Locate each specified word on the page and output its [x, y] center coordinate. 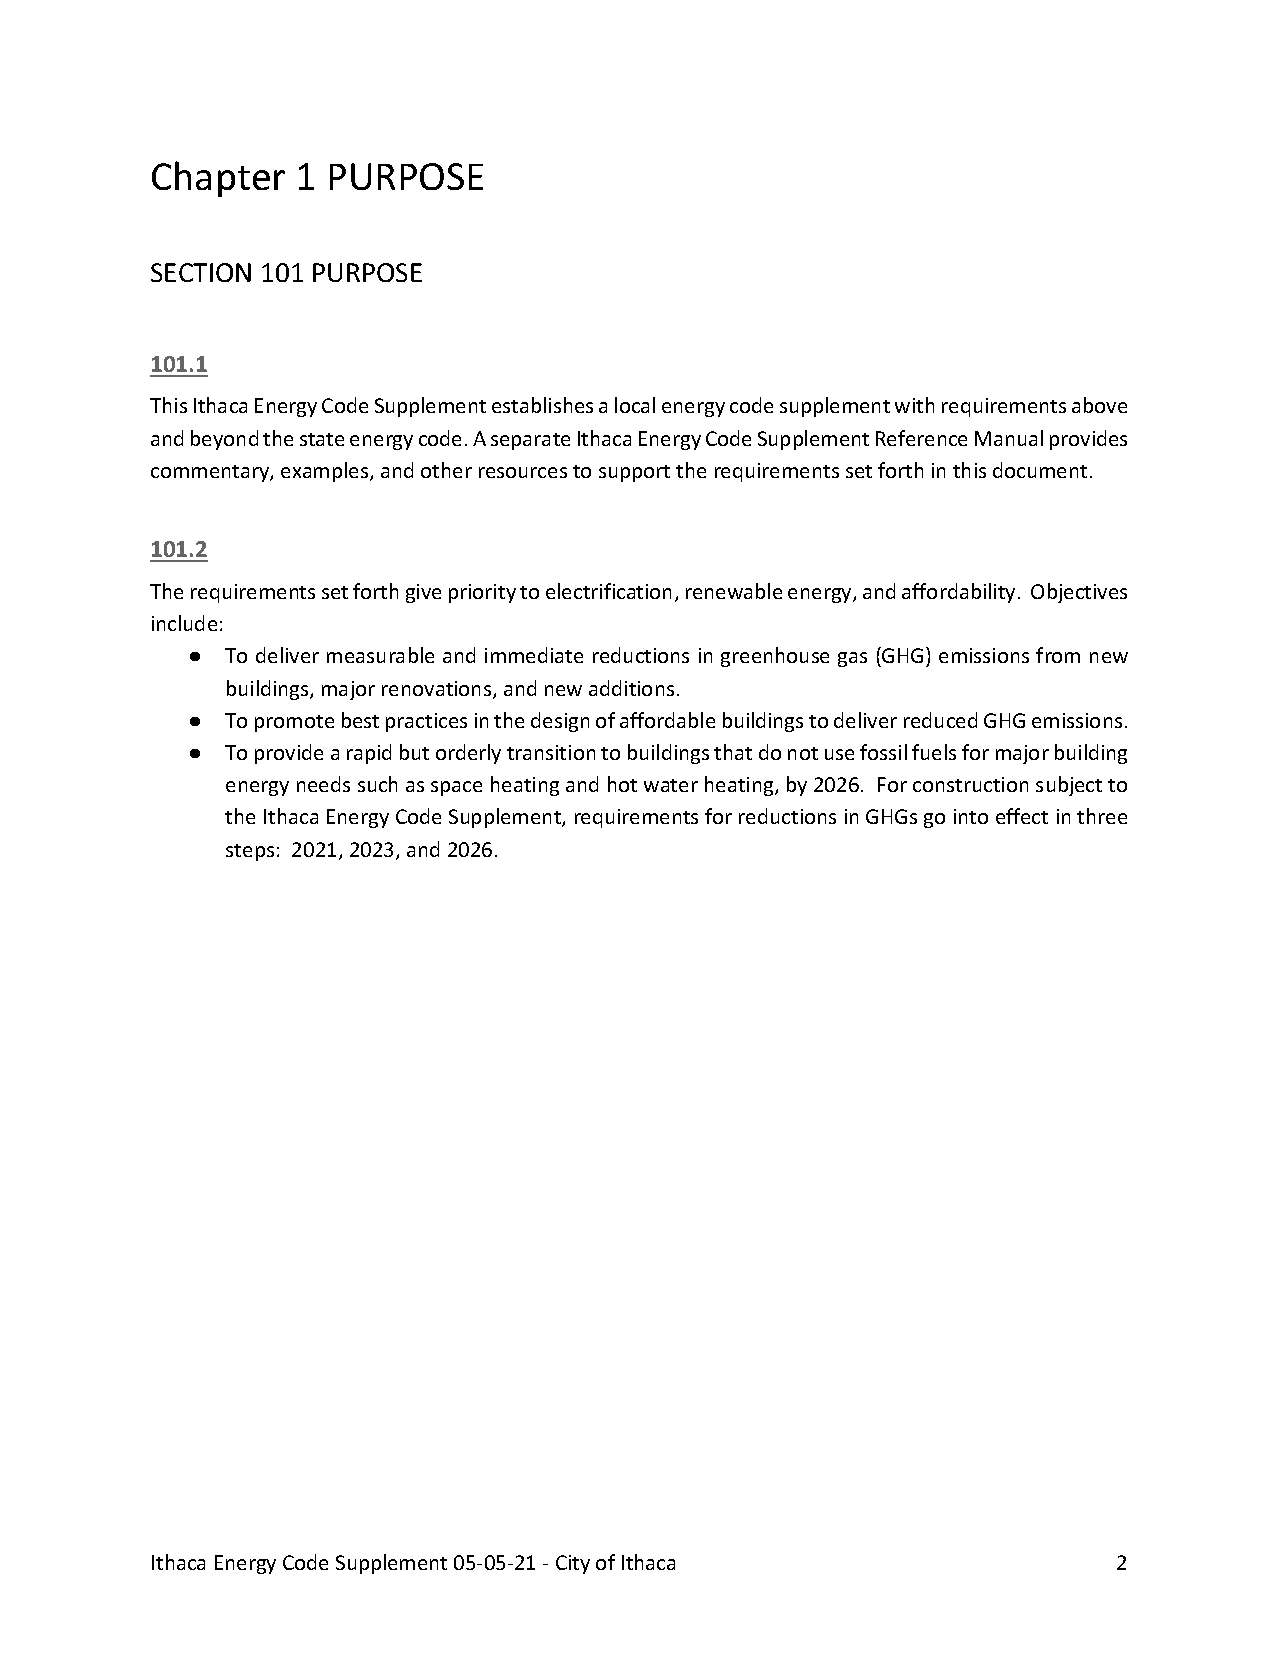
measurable [380, 655]
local [635, 405]
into [971, 816]
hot [622, 784]
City [573, 1564]
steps [250, 852]
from [1058, 655]
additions [631, 688]
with [914, 405]
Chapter [218, 179]
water [671, 785]
